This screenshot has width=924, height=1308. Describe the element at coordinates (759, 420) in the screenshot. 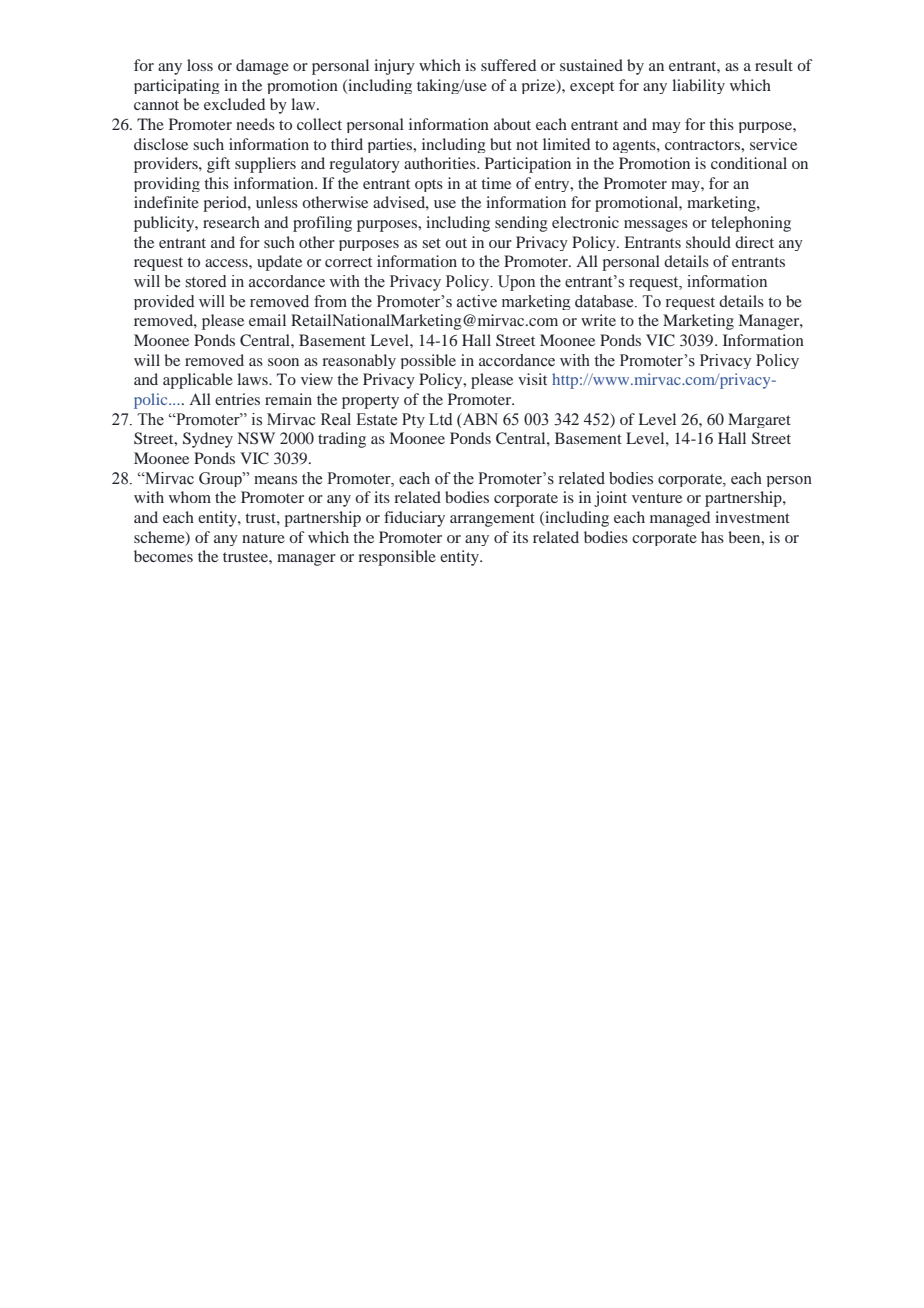

I see `Margaret` at that location.
